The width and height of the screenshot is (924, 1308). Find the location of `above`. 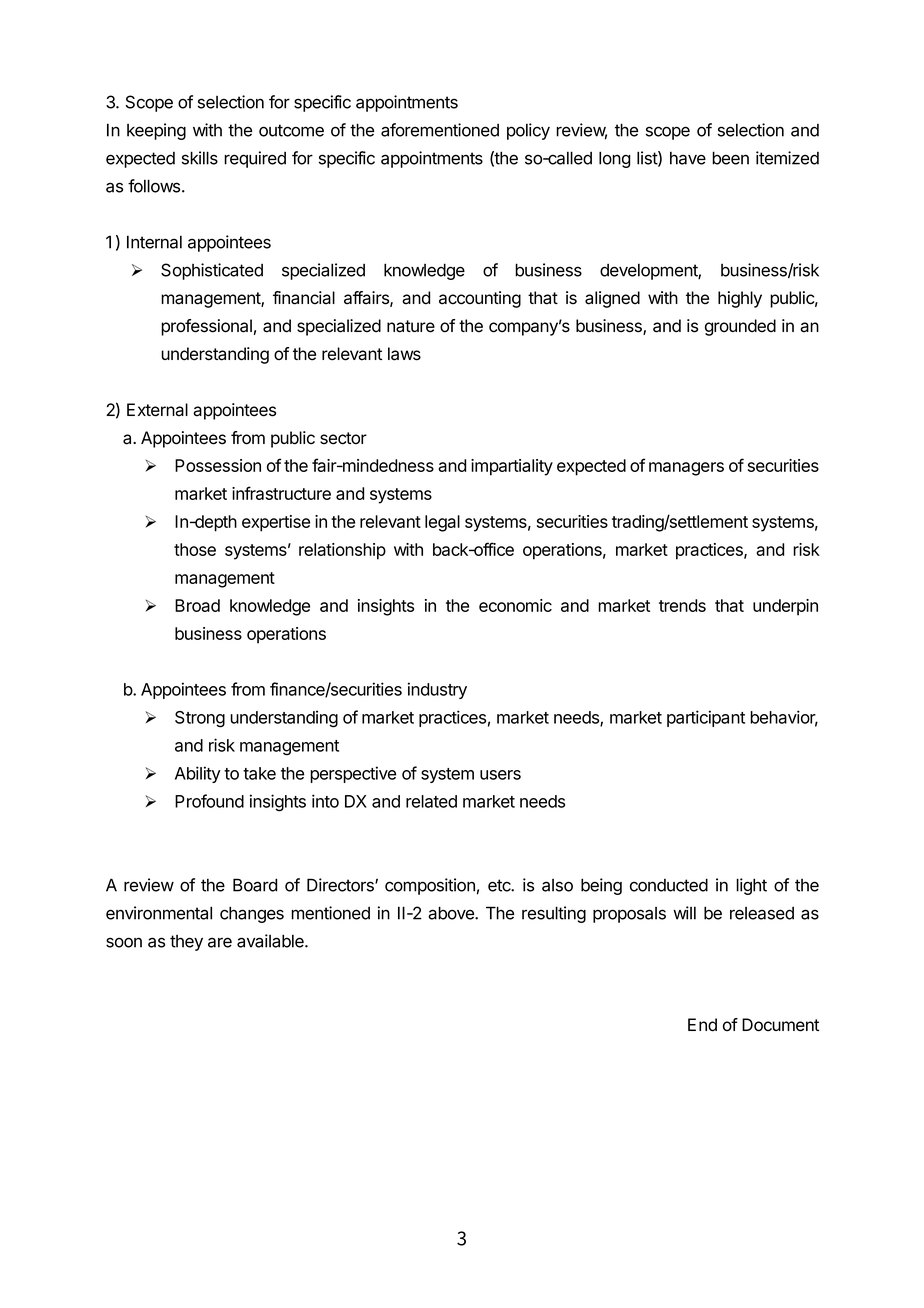

above is located at coordinates (452, 913).
